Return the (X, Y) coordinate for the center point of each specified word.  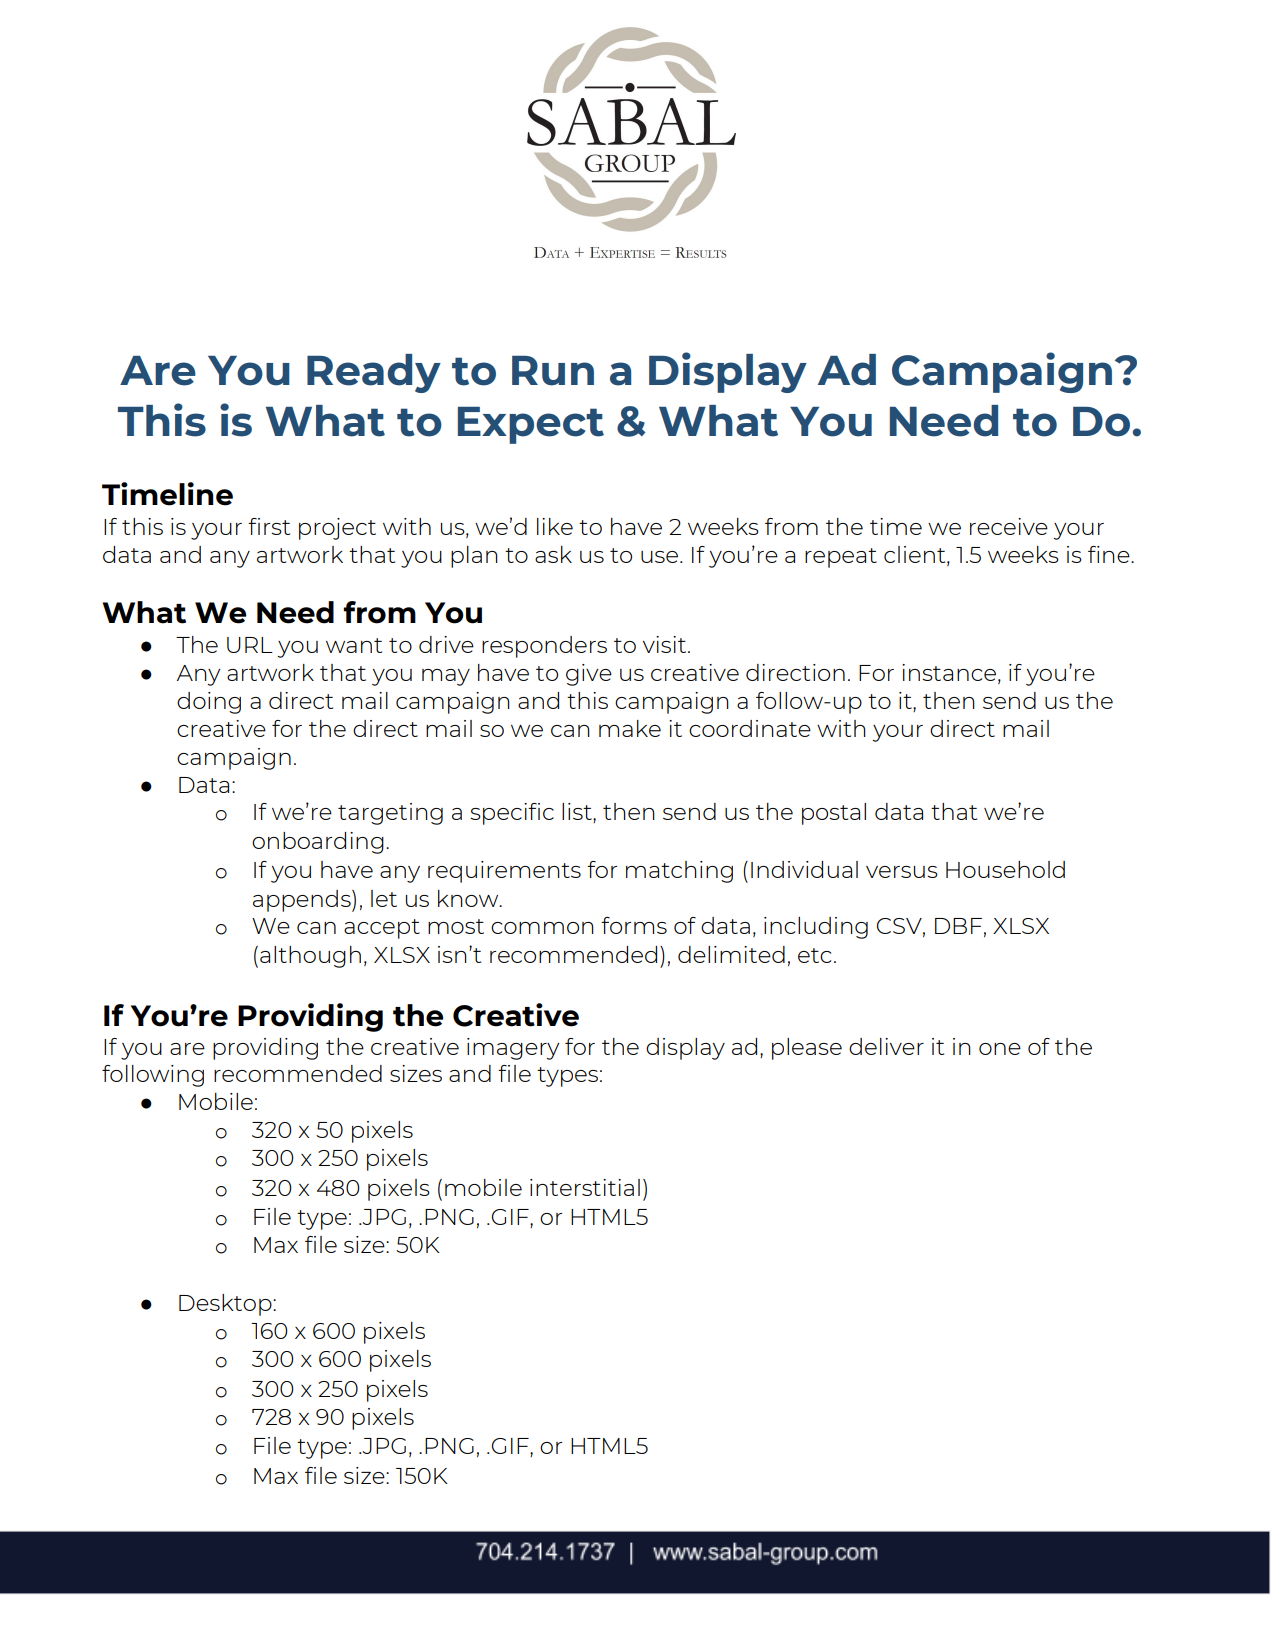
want (354, 645)
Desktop (226, 1305)
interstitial (585, 1187)
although (310, 957)
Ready (374, 373)
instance (949, 672)
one (1000, 1049)
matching (679, 872)
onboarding (318, 843)
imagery (513, 1049)
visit (666, 644)
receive (1009, 526)
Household (1005, 869)
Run (553, 371)
